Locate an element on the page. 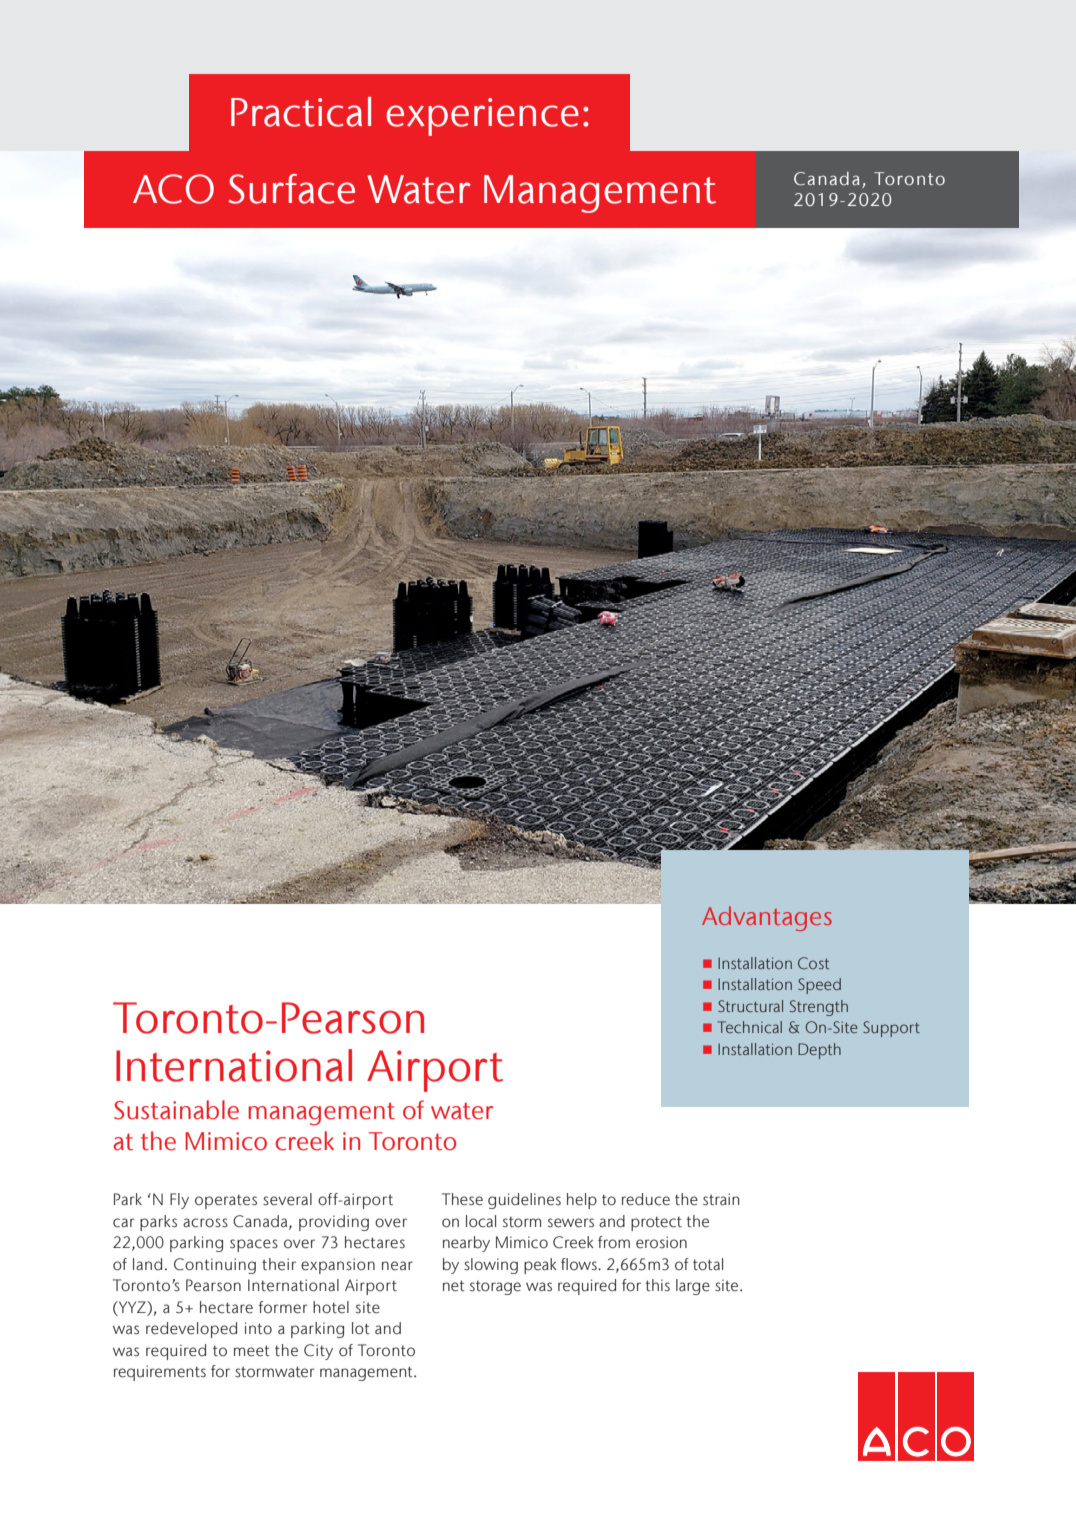 The height and width of the document is (1522, 1076). Advantages is located at coordinates (767, 918).
